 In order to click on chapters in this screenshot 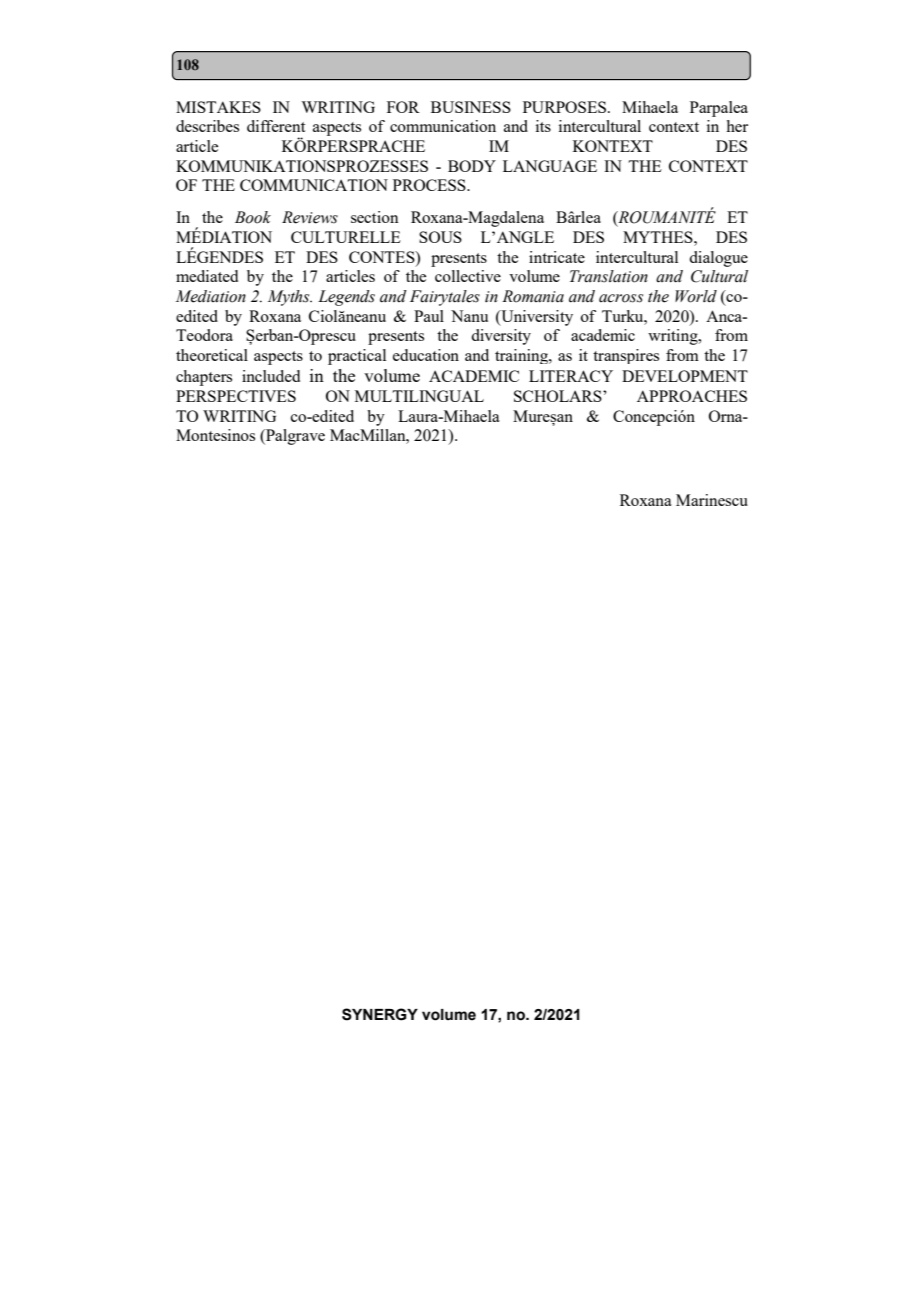, I will do `click(204, 378)`.
